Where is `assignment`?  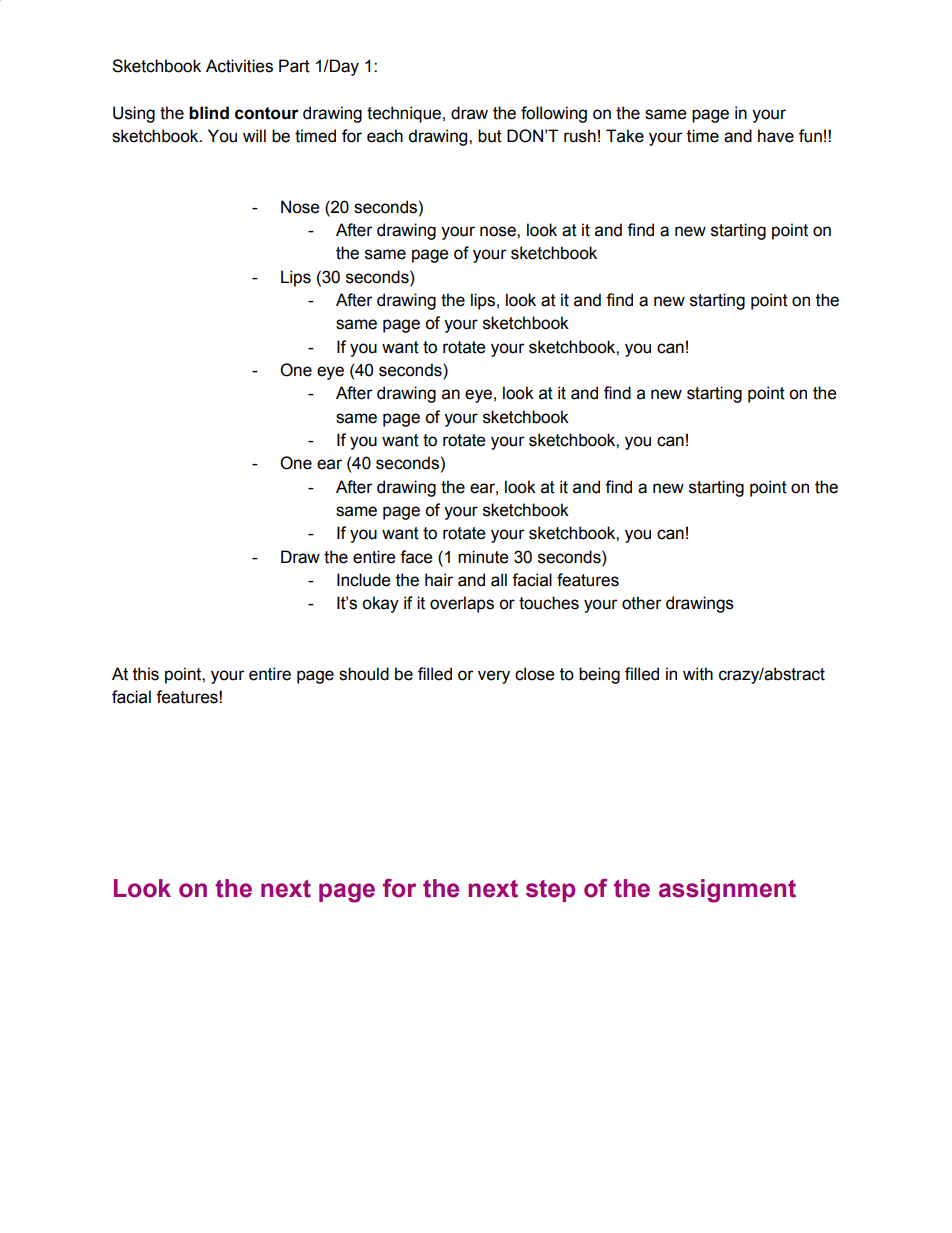 assignment is located at coordinates (727, 891).
